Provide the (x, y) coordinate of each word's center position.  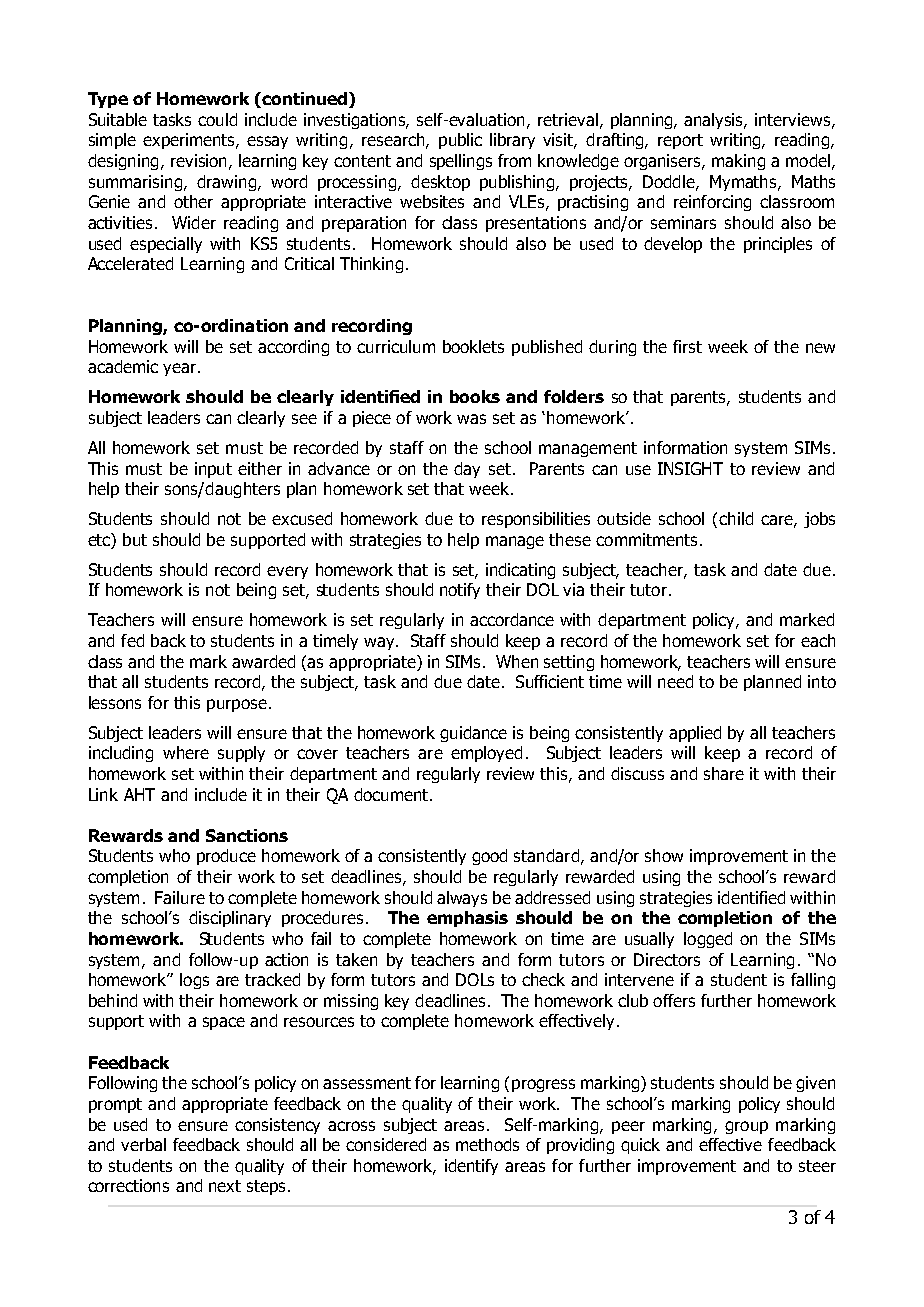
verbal (143, 1144)
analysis (715, 121)
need (675, 681)
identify (471, 1167)
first (687, 346)
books (475, 396)
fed (132, 640)
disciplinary (230, 919)
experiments (190, 141)
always (462, 899)
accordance (512, 619)
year (179, 369)
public (460, 141)
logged (708, 940)
